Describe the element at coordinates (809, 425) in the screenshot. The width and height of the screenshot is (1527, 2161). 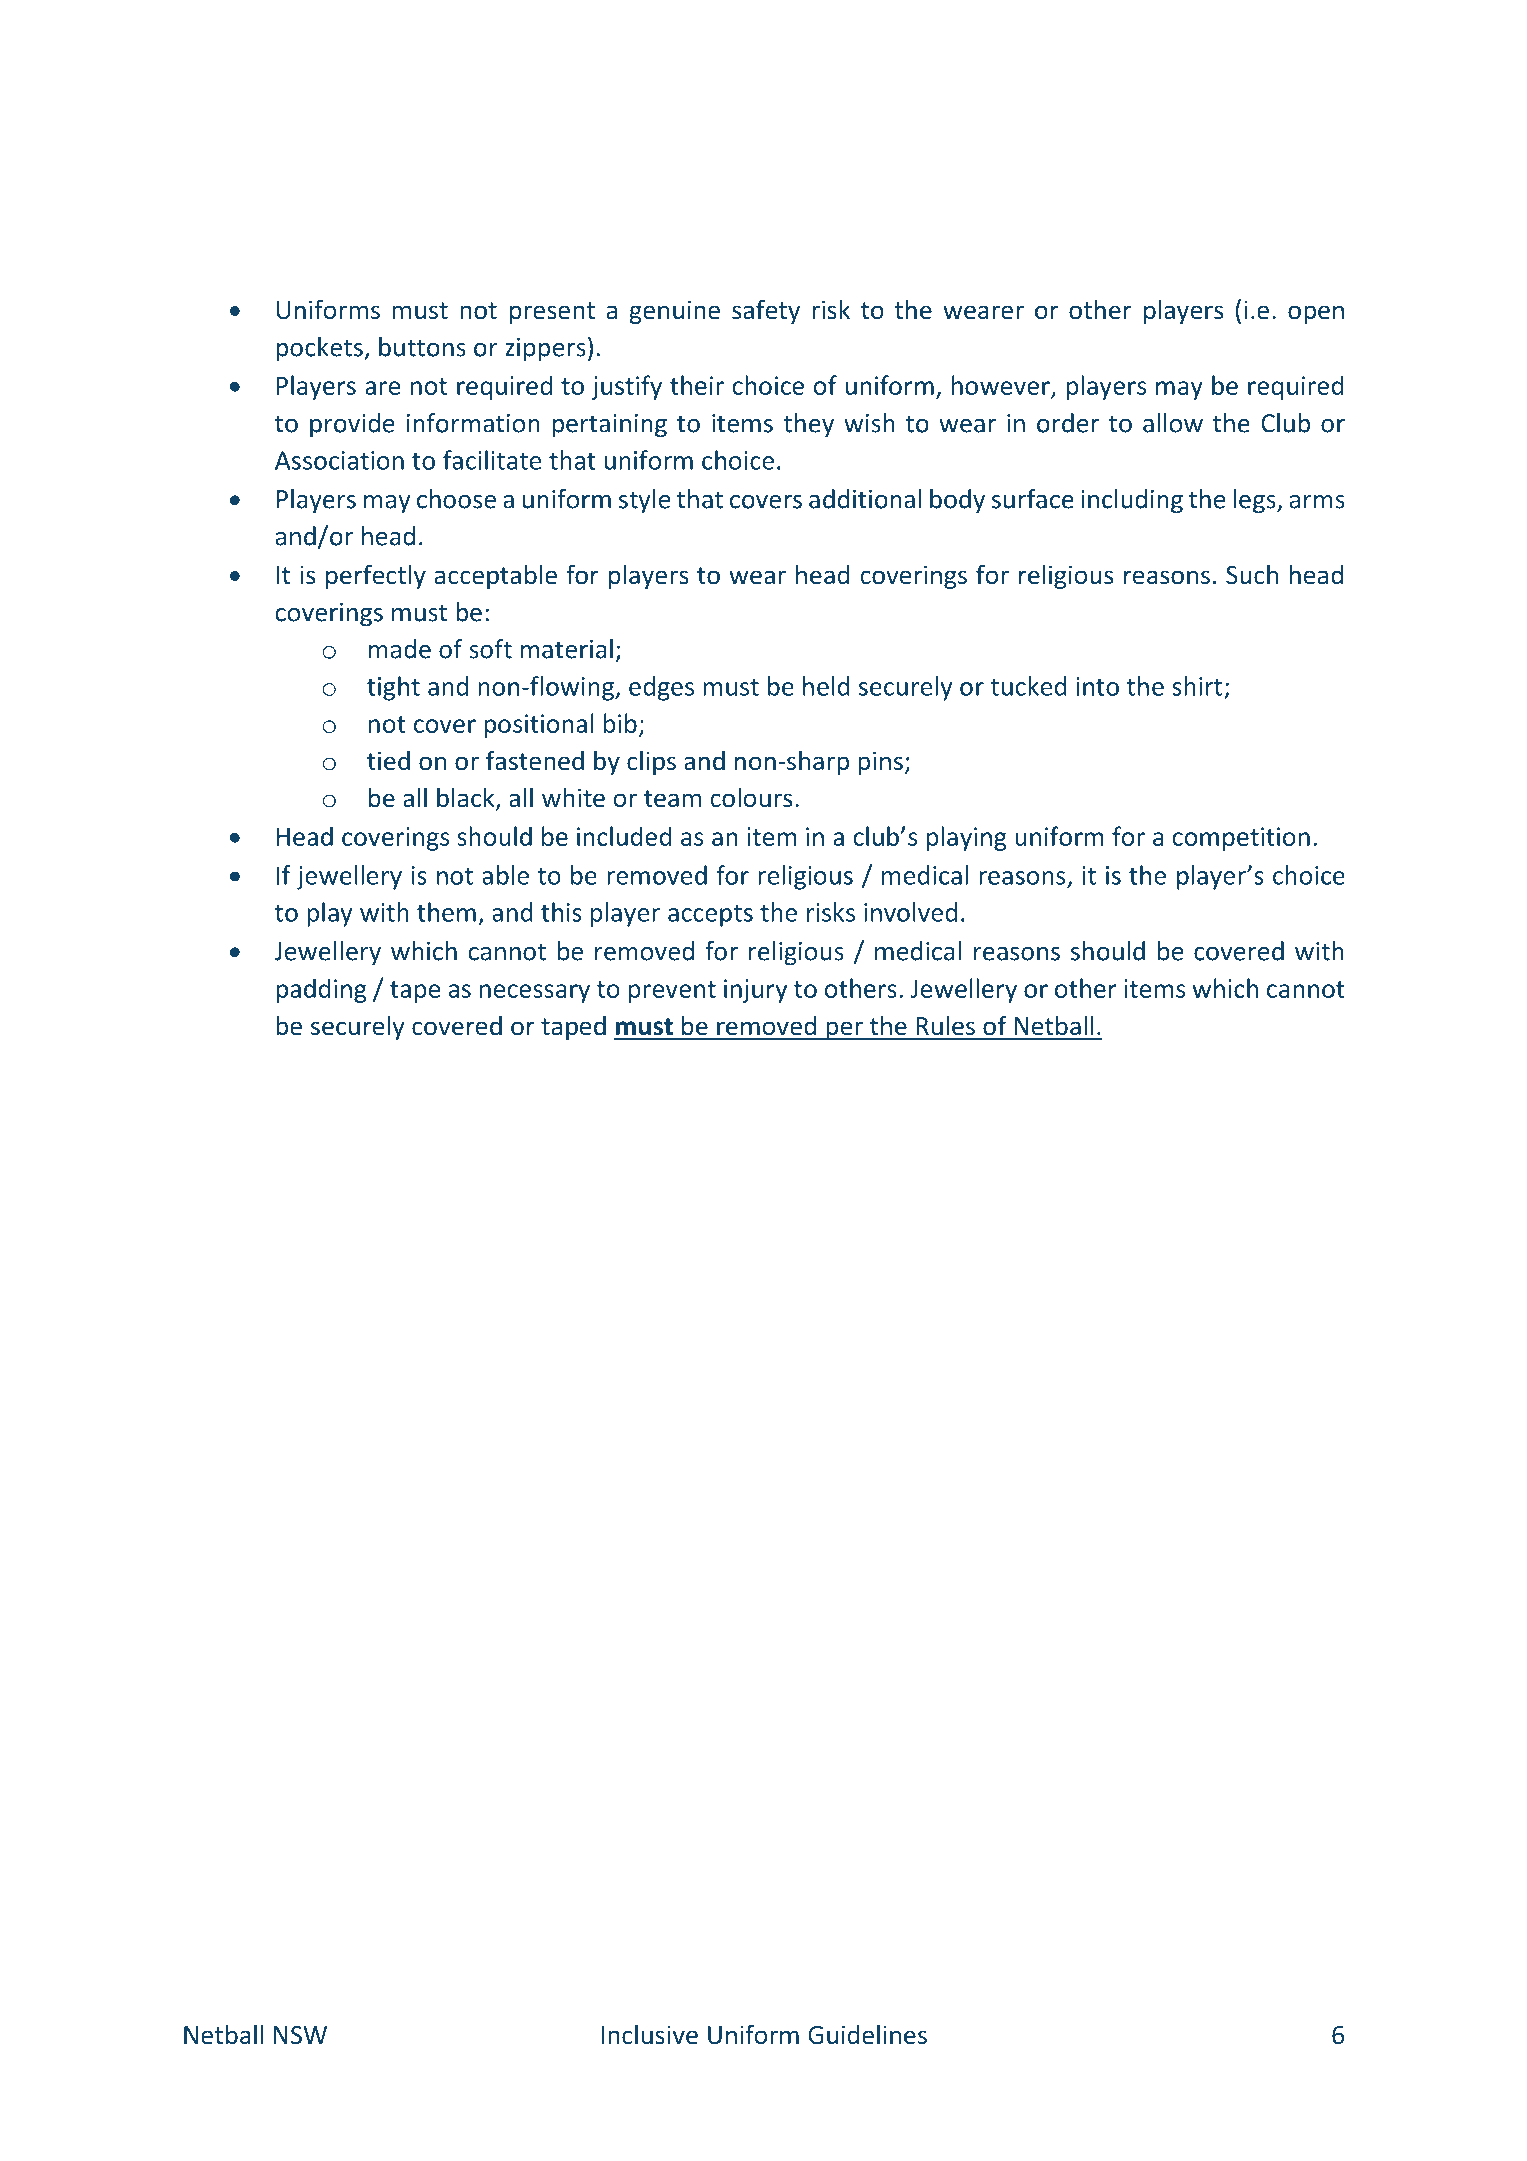
I see `they` at that location.
